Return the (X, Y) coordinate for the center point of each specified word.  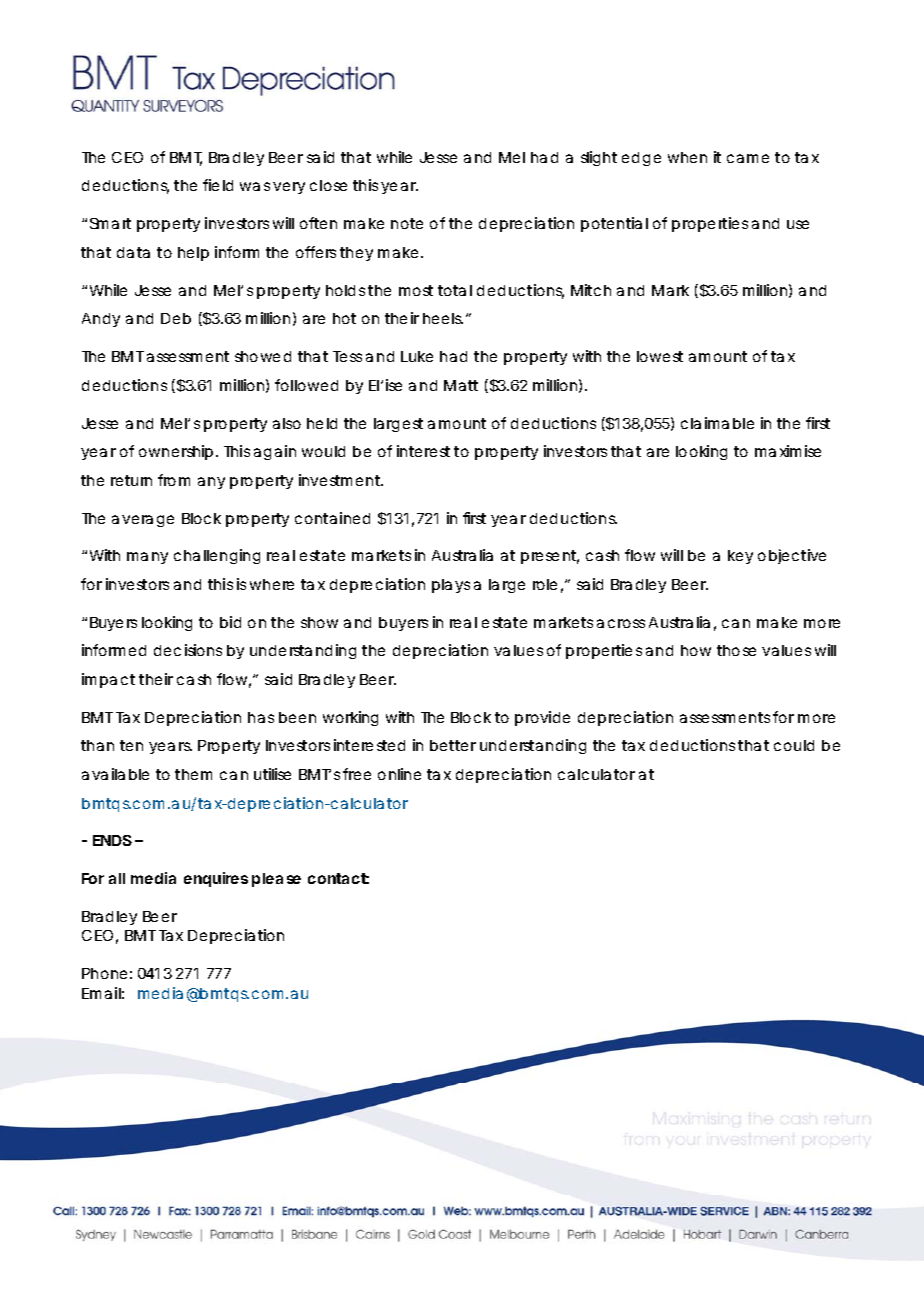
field (218, 185)
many (147, 558)
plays (451, 586)
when (687, 157)
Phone (104, 973)
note (407, 223)
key (740, 557)
